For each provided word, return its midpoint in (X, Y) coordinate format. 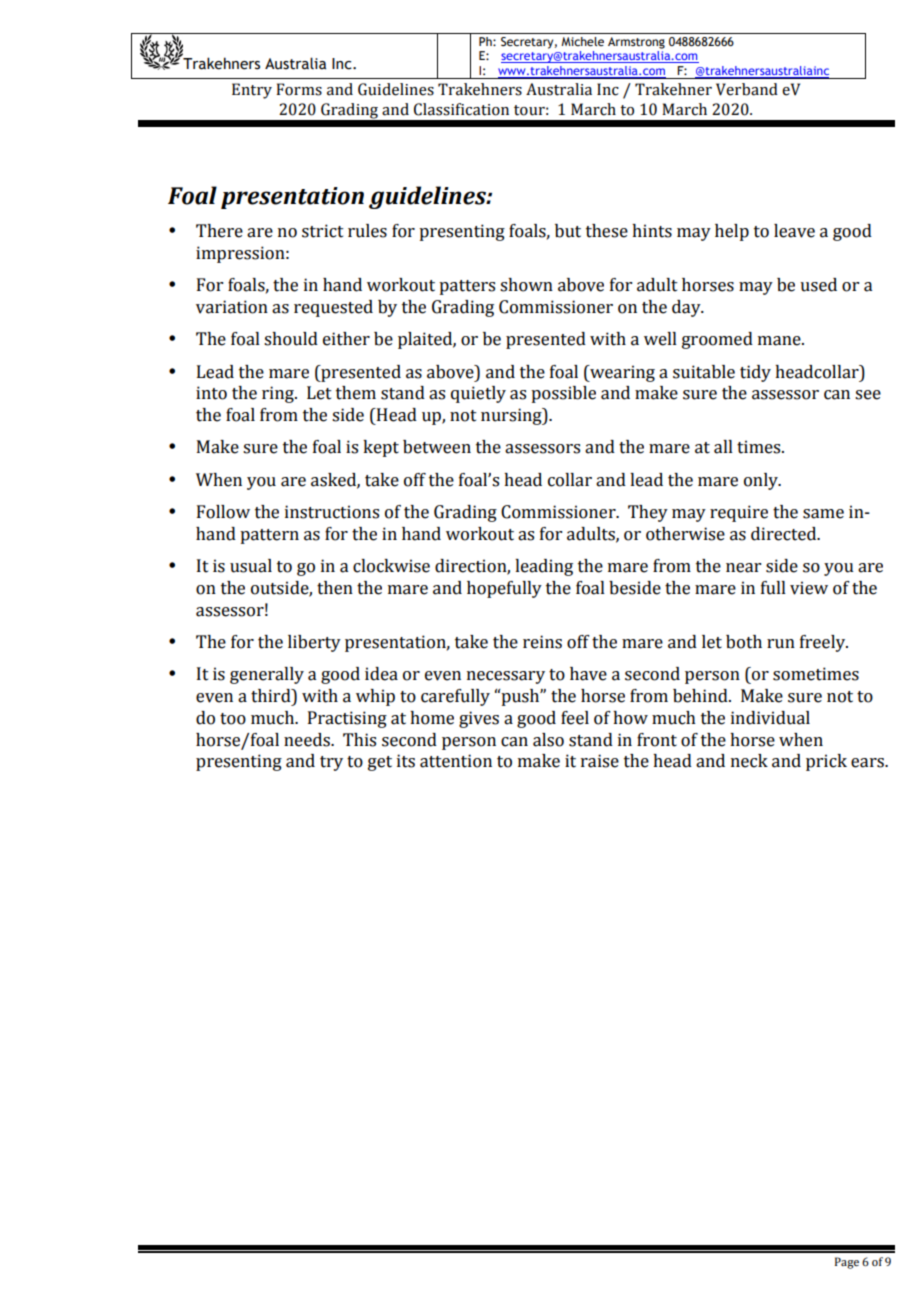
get (380, 763)
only (762, 481)
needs (308, 740)
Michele (582, 41)
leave (794, 231)
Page (847, 1263)
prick (826, 762)
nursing (512, 416)
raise (600, 761)
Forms (299, 89)
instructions (332, 512)
